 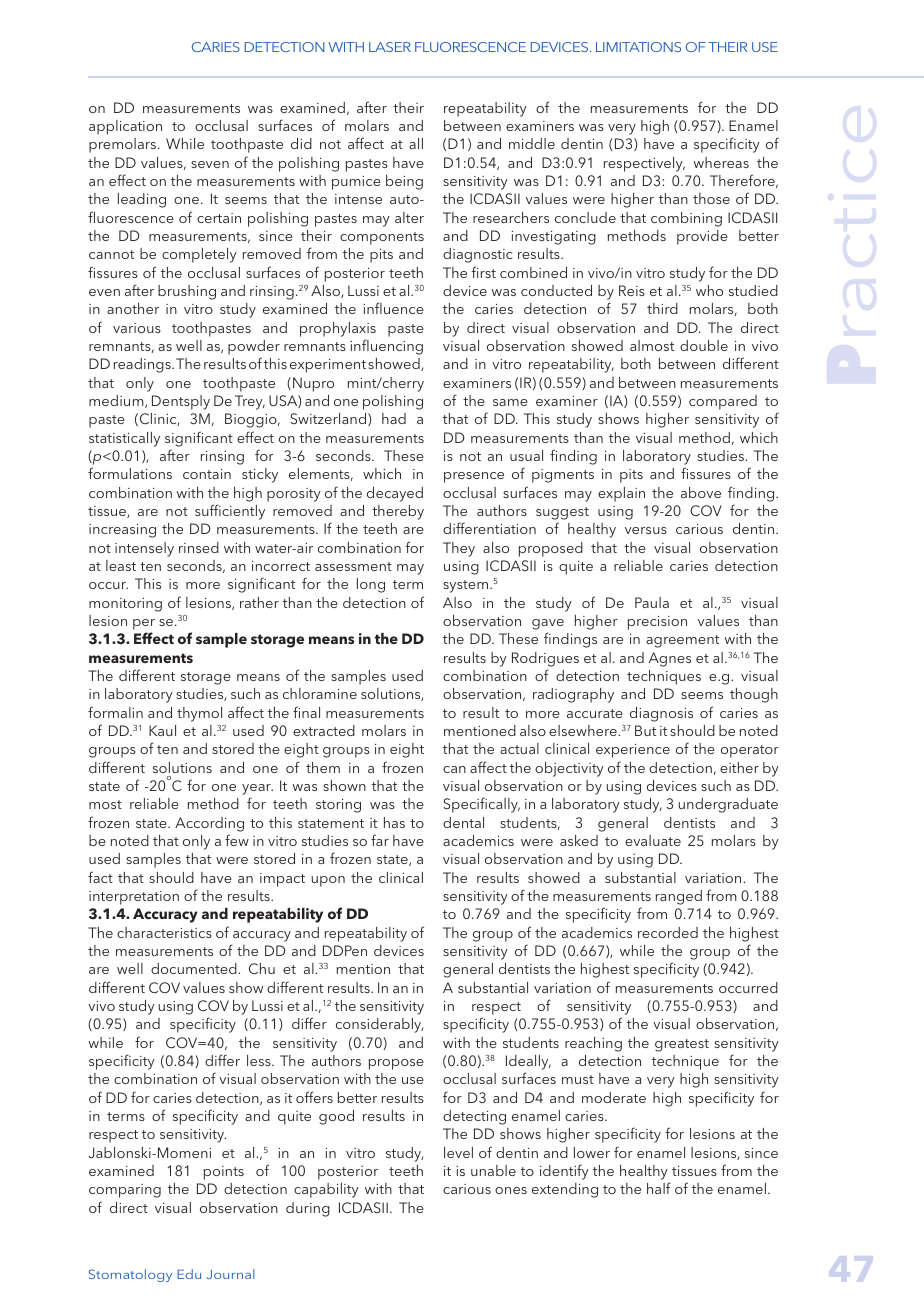 What do you see at coordinates (371, 585) in the document?
I see `long` at bounding box center [371, 585].
